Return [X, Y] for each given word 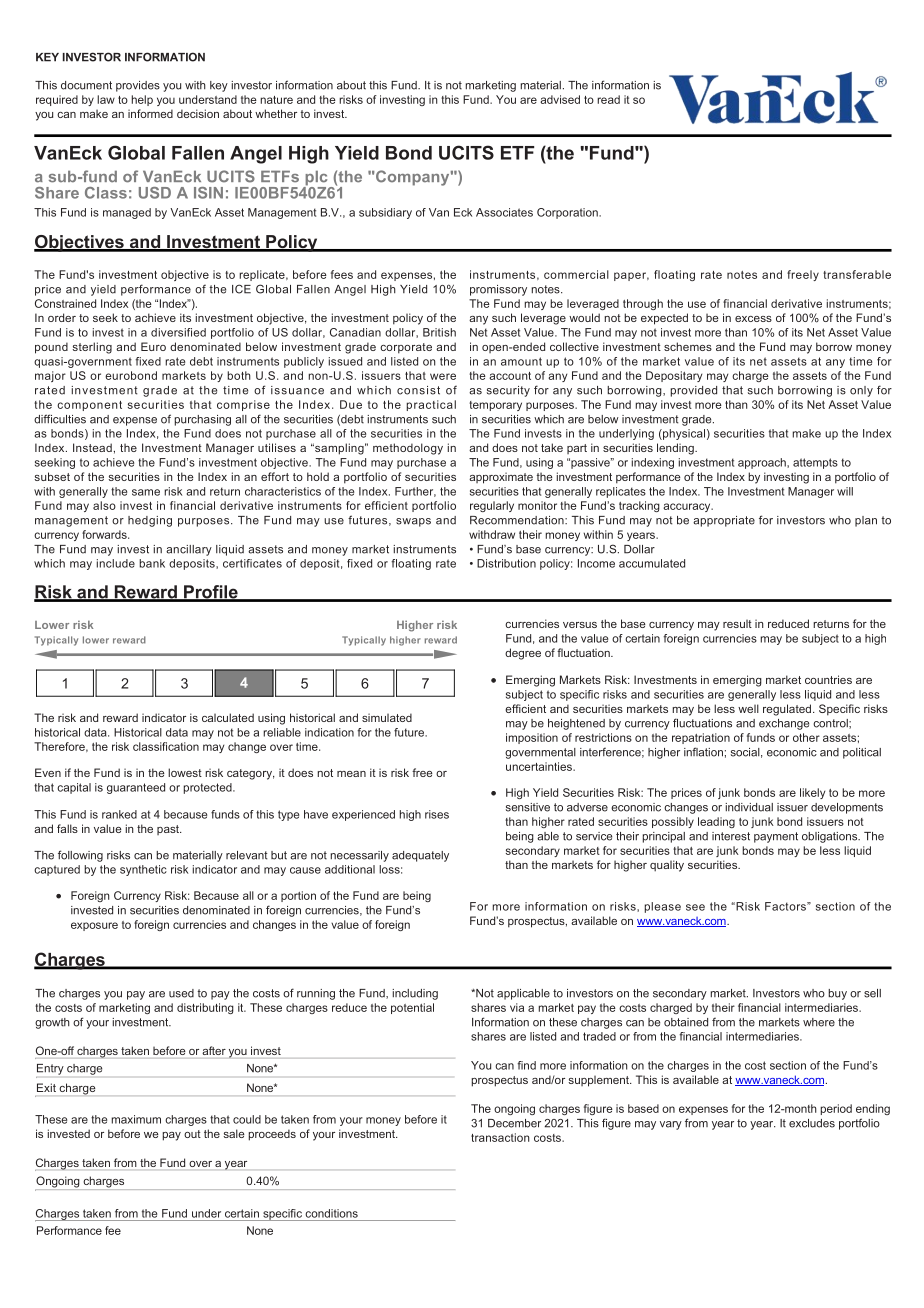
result [737, 624]
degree [523, 654]
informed [150, 113]
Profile [211, 593]
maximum [136, 1119]
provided [693, 391]
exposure [94, 926]
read [608, 99]
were [443, 376]
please [662, 907]
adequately [420, 856]
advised [560, 99]
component [89, 406]
